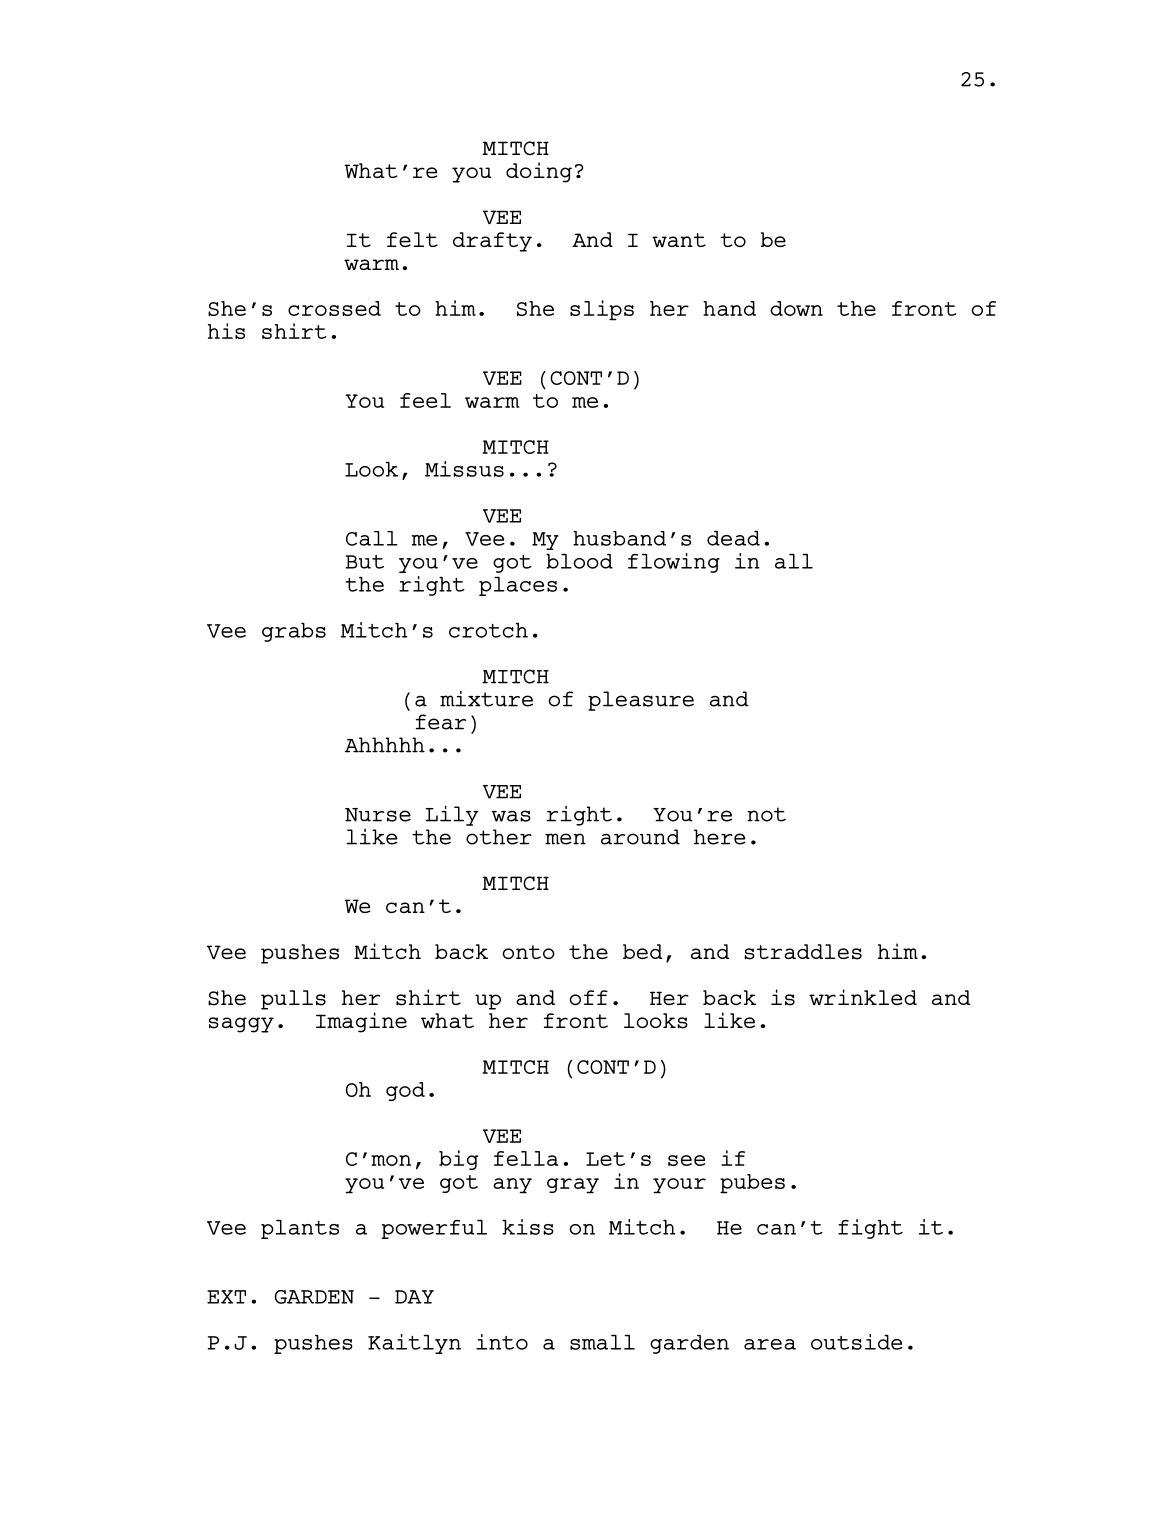  What do you see at coordinates (796, 308) in the screenshot?
I see `down` at bounding box center [796, 308].
